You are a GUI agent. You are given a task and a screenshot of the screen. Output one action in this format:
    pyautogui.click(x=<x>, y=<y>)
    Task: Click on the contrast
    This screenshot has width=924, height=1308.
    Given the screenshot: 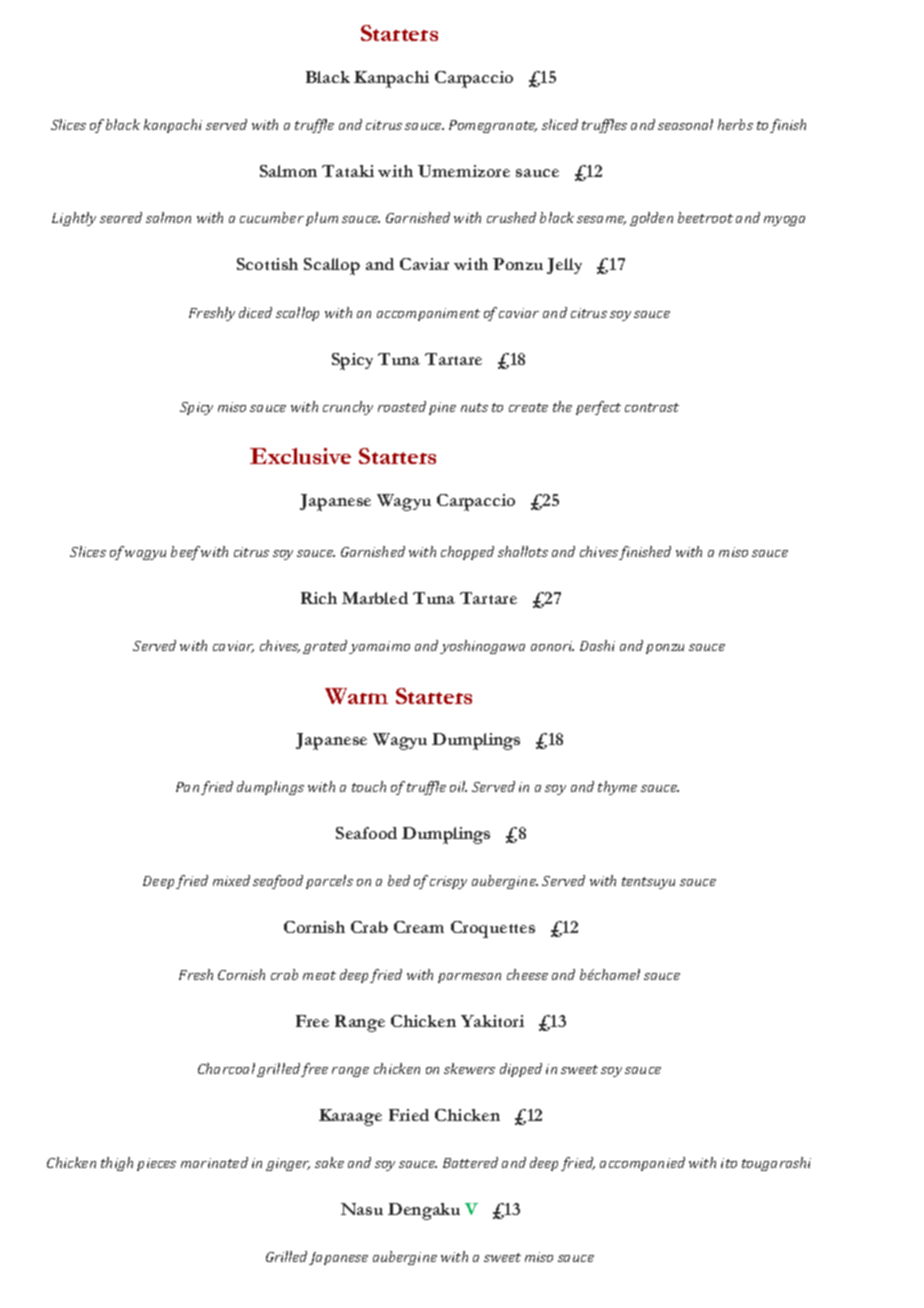 What is the action you would take?
    pyautogui.click(x=652, y=407)
